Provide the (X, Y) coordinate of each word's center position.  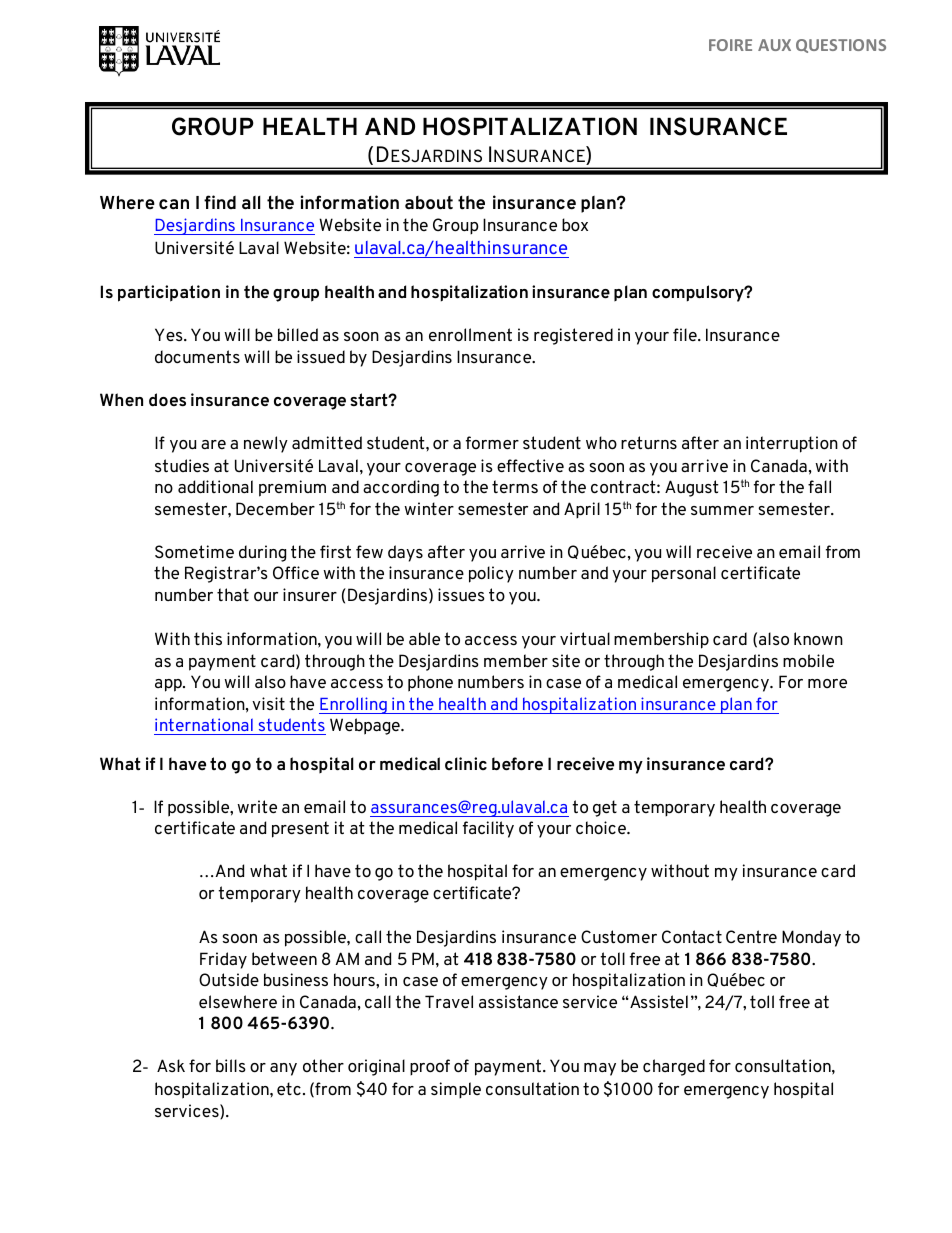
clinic (466, 763)
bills (231, 1065)
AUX (774, 45)
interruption (792, 444)
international (204, 724)
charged (674, 1067)
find (220, 202)
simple (456, 1090)
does (167, 400)
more (827, 684)
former (492, 443)
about (429, 203)
